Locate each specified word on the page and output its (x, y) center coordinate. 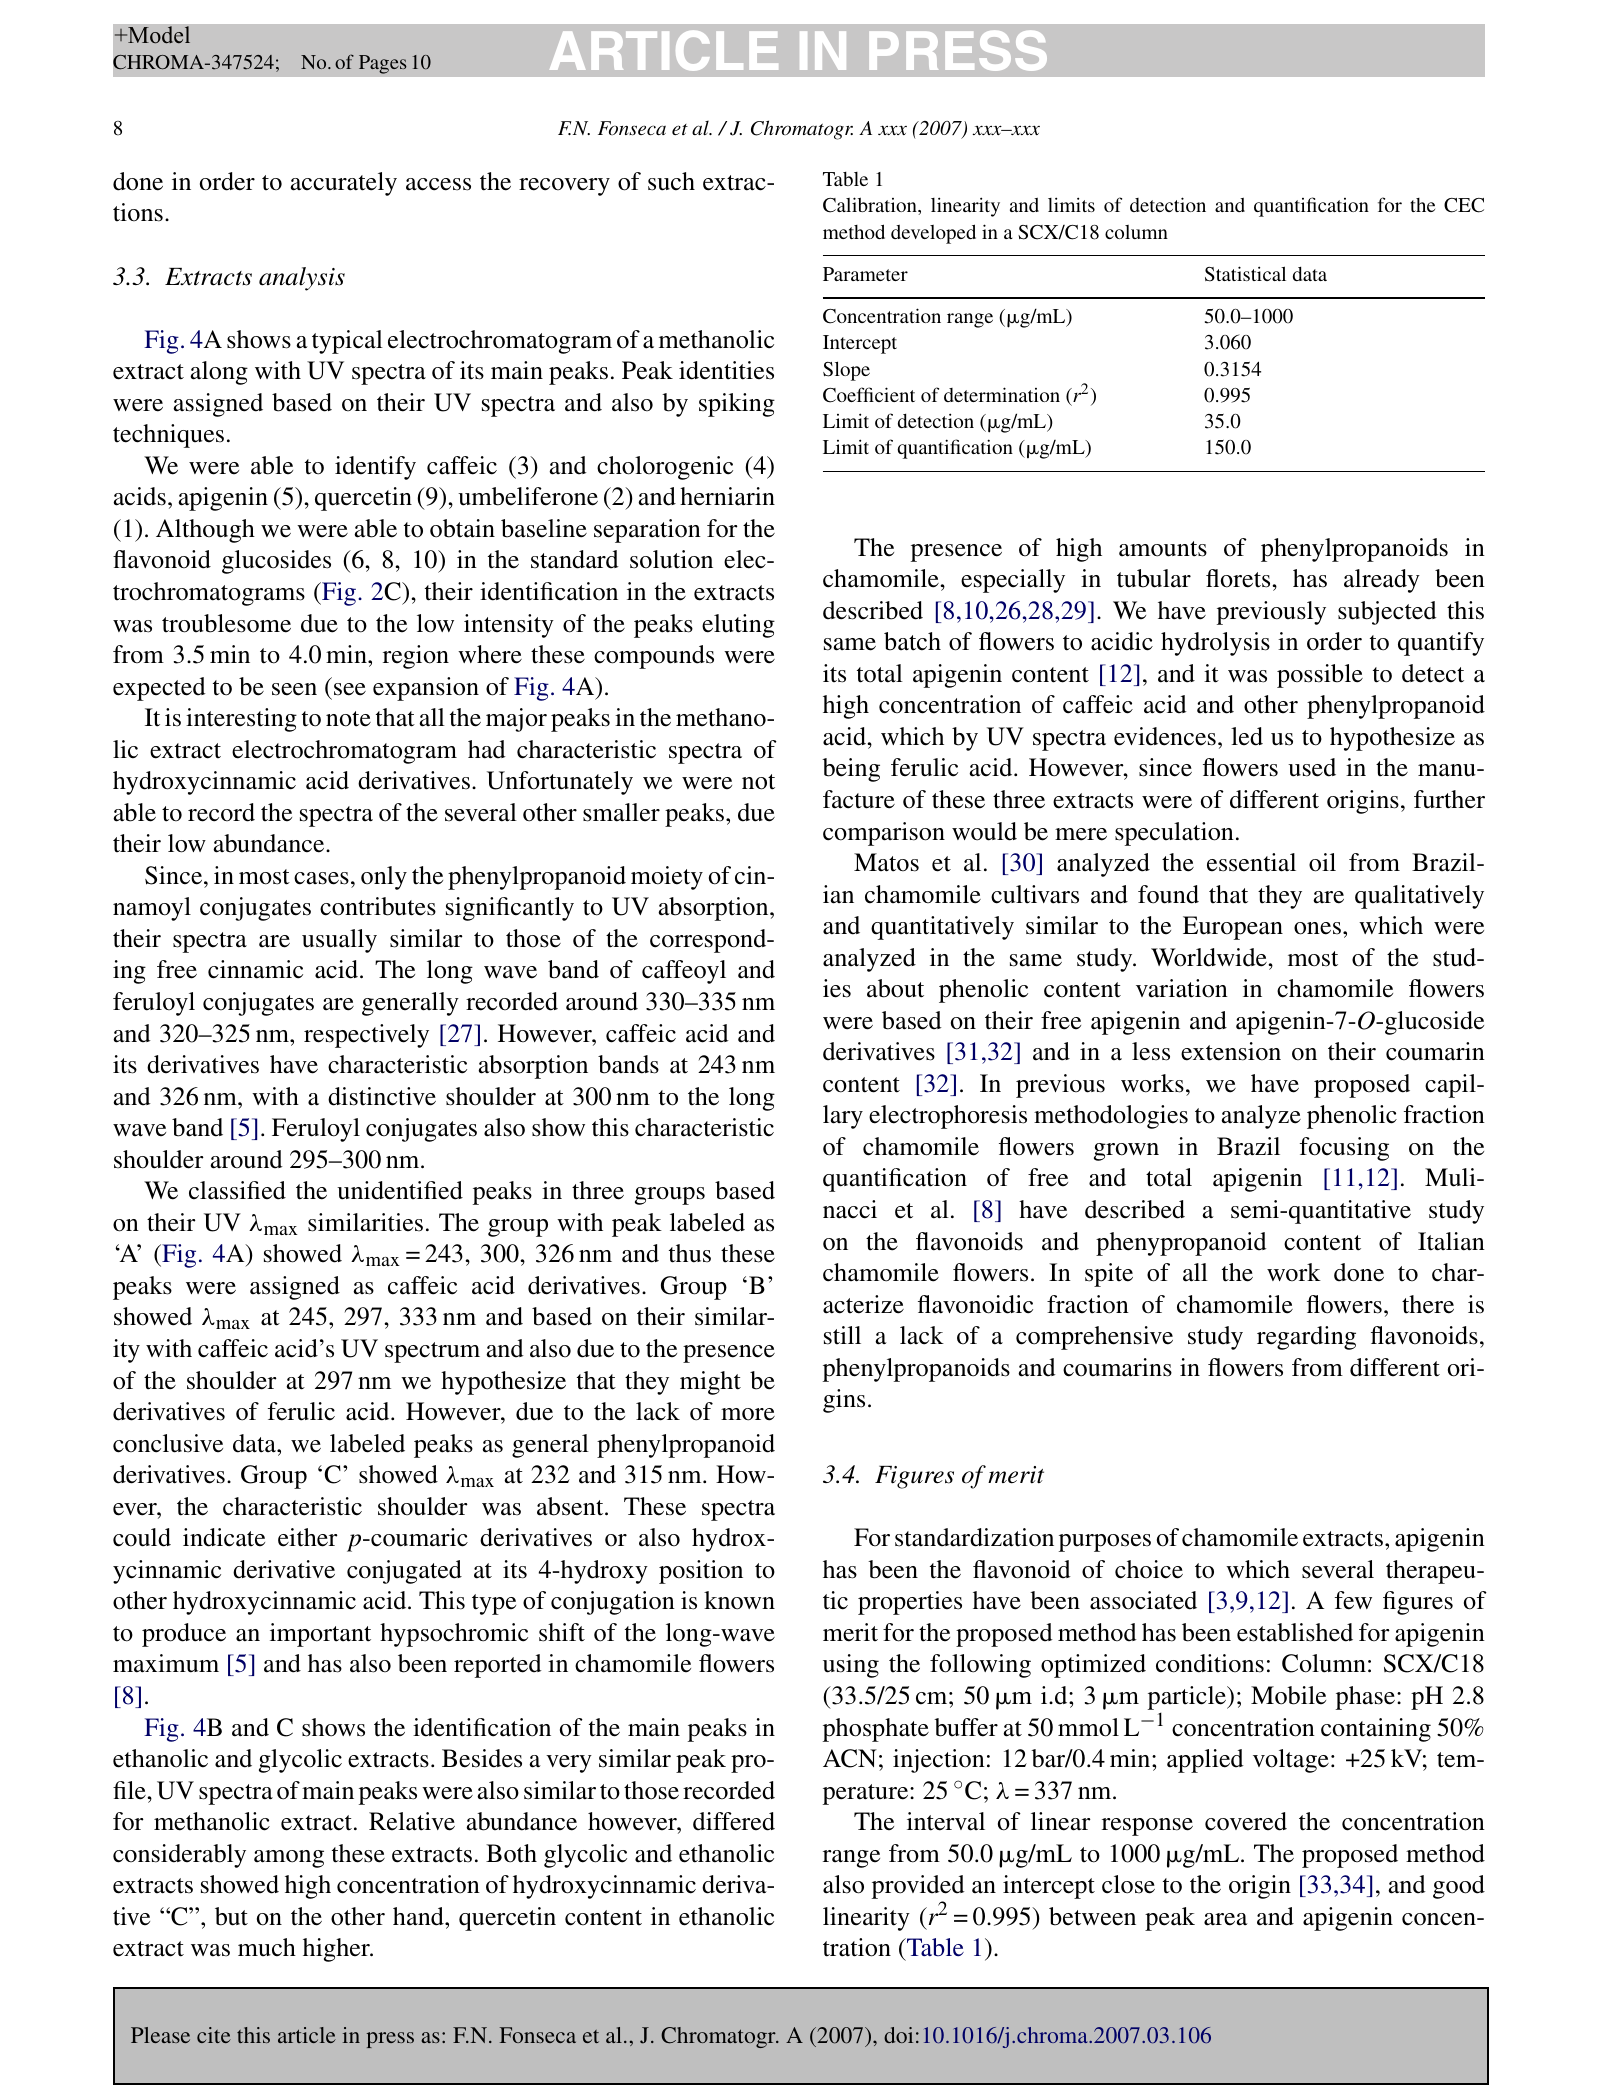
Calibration (871, 206)
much (267, 1947)
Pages (383, 64)
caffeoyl (684, 972)
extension (1231, 1051)
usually (339, 941)
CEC (1464, 205)
